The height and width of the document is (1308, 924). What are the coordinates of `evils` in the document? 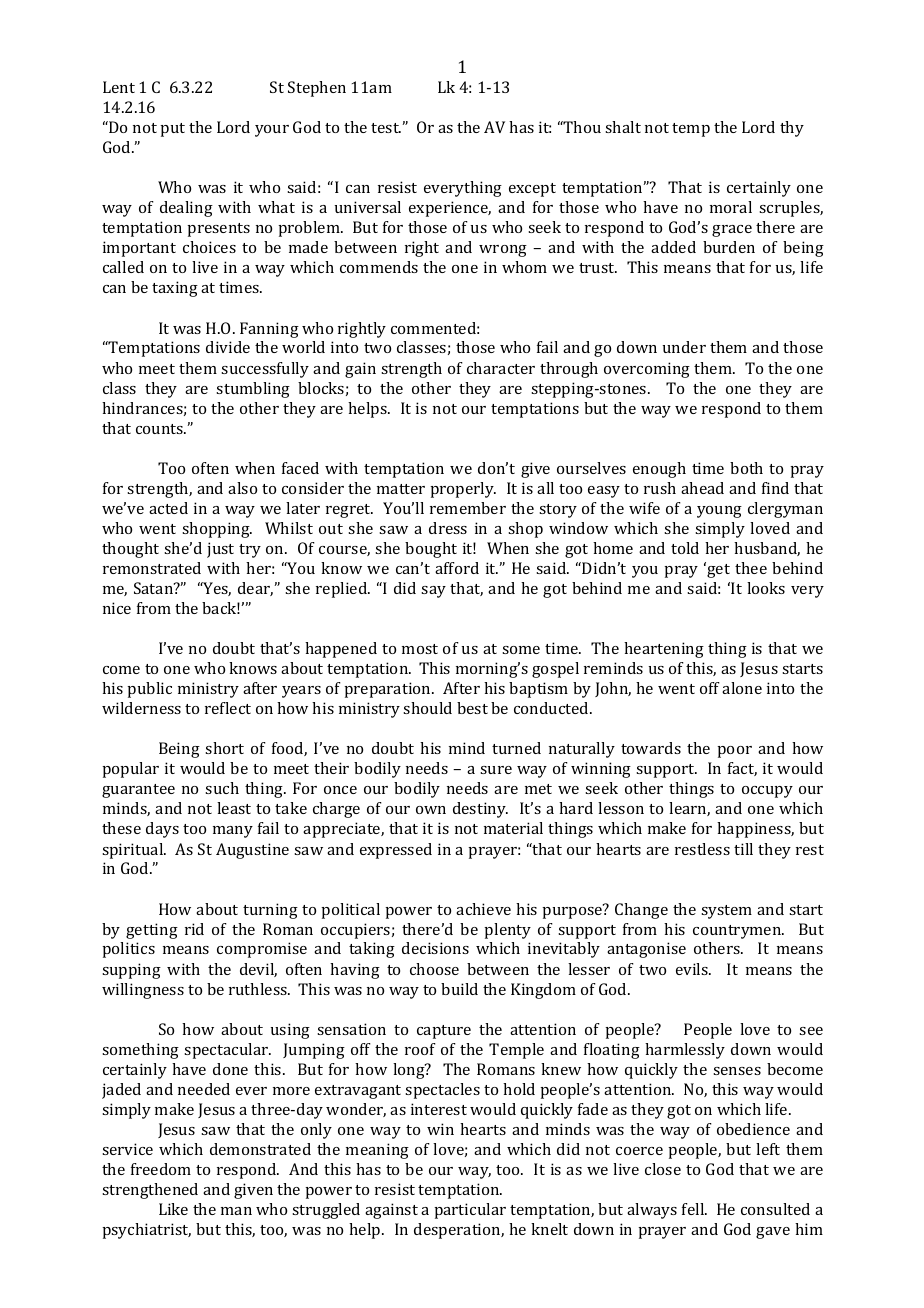 It's located at (693, 969).
